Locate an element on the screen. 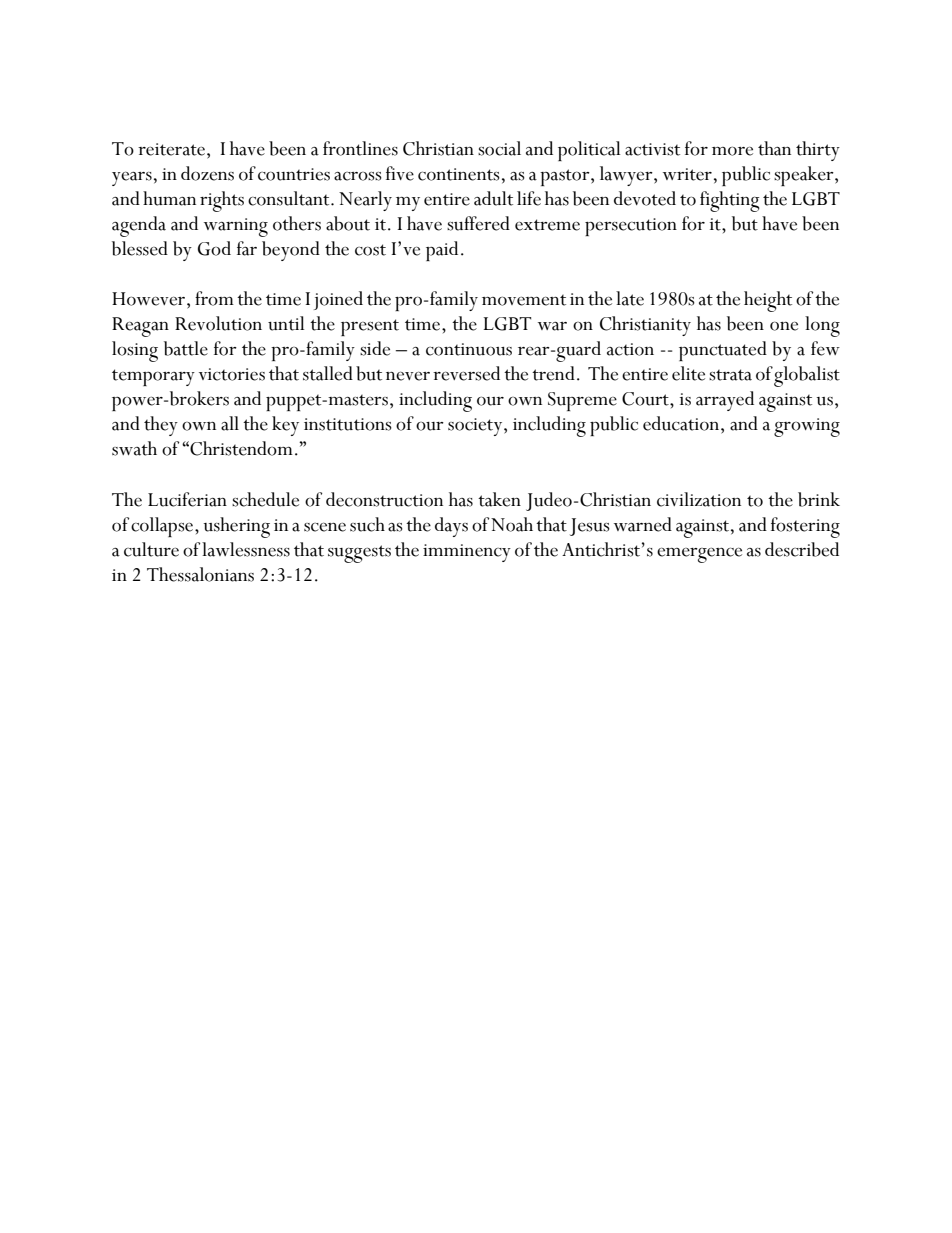  Thessalonians is located at coordinates (200, 574).
